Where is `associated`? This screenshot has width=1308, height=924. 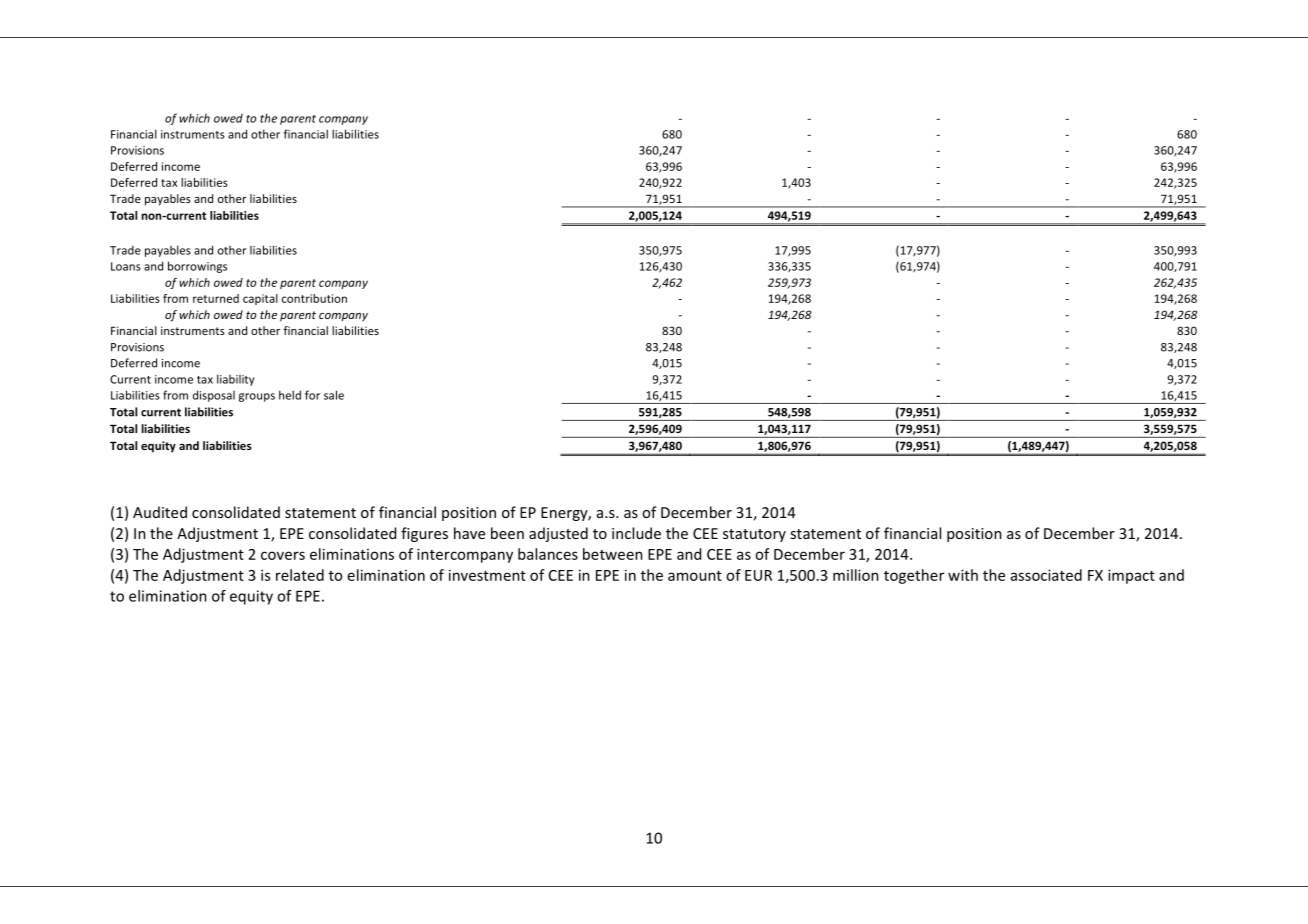
associated is located at coordinates (1046, 575).
